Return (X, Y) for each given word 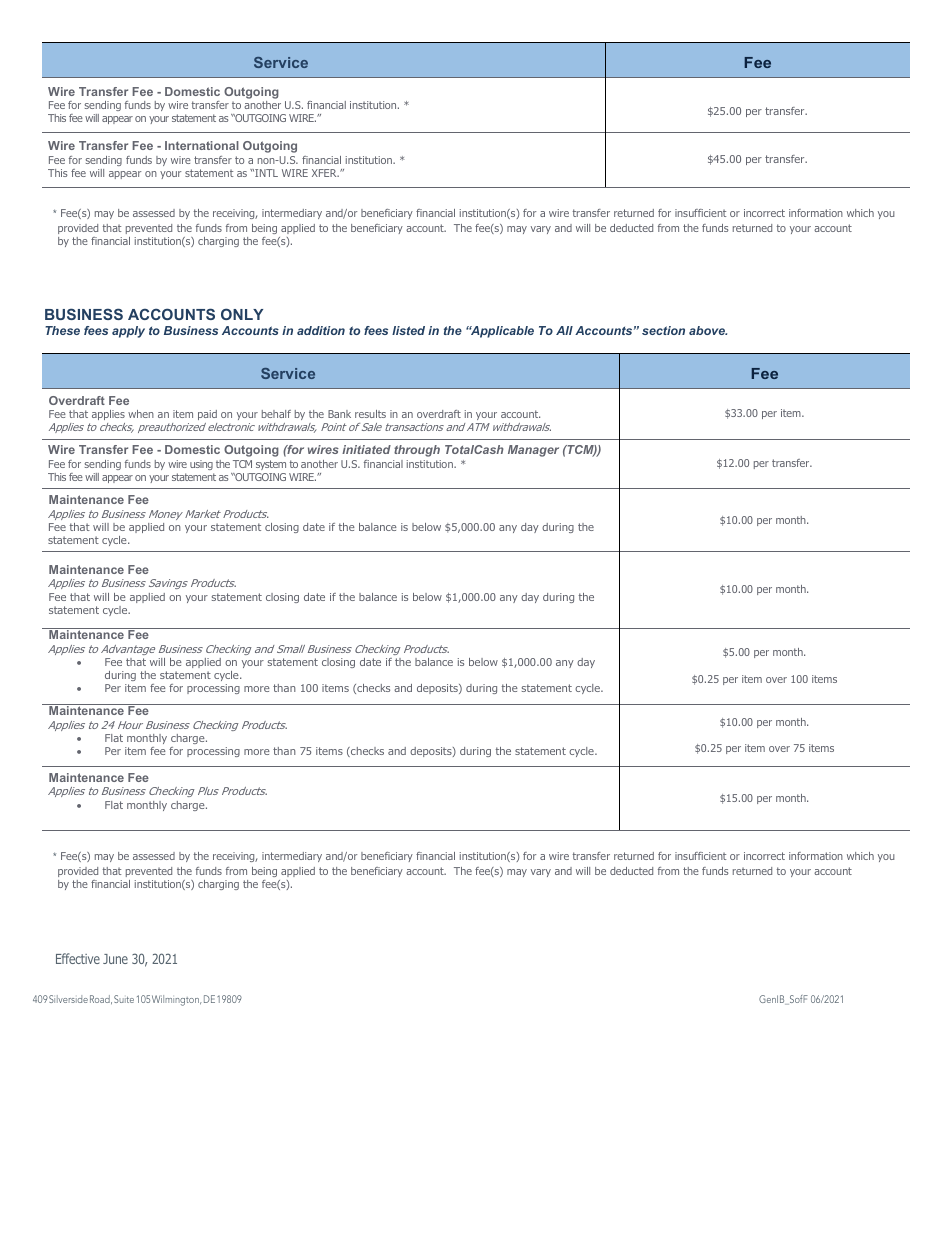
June (115, 959)
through (417, 451)
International (202, 145)
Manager (533, 451)
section (663, 330)
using (201, 465)
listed (408, 330)
